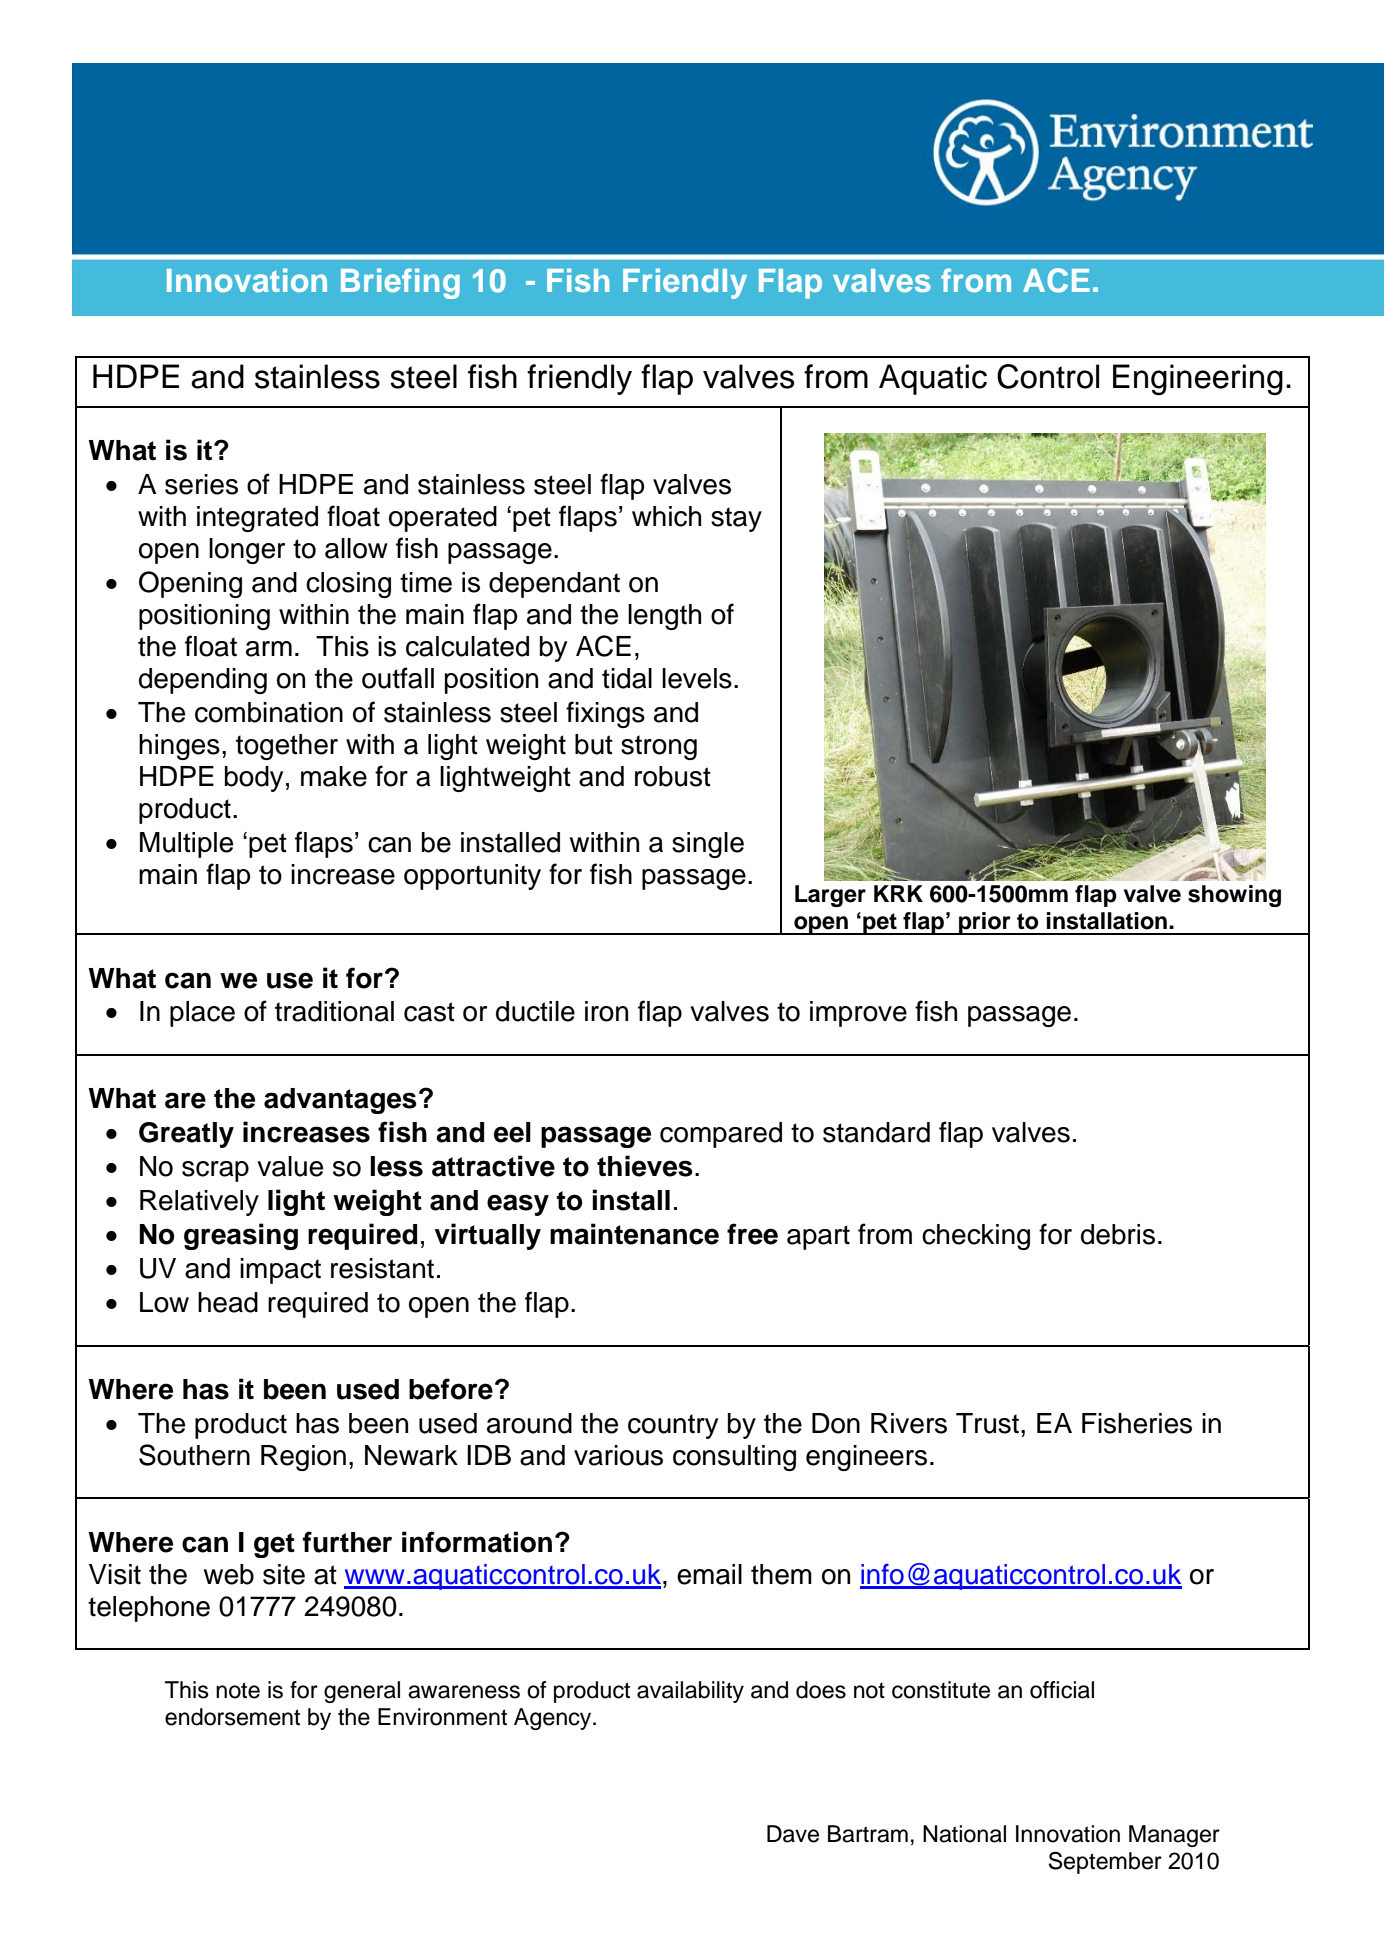 The image size is (1384, 1958). Describe the element at coordinates (1234, 896) in the document. I see `showing` at that location.
